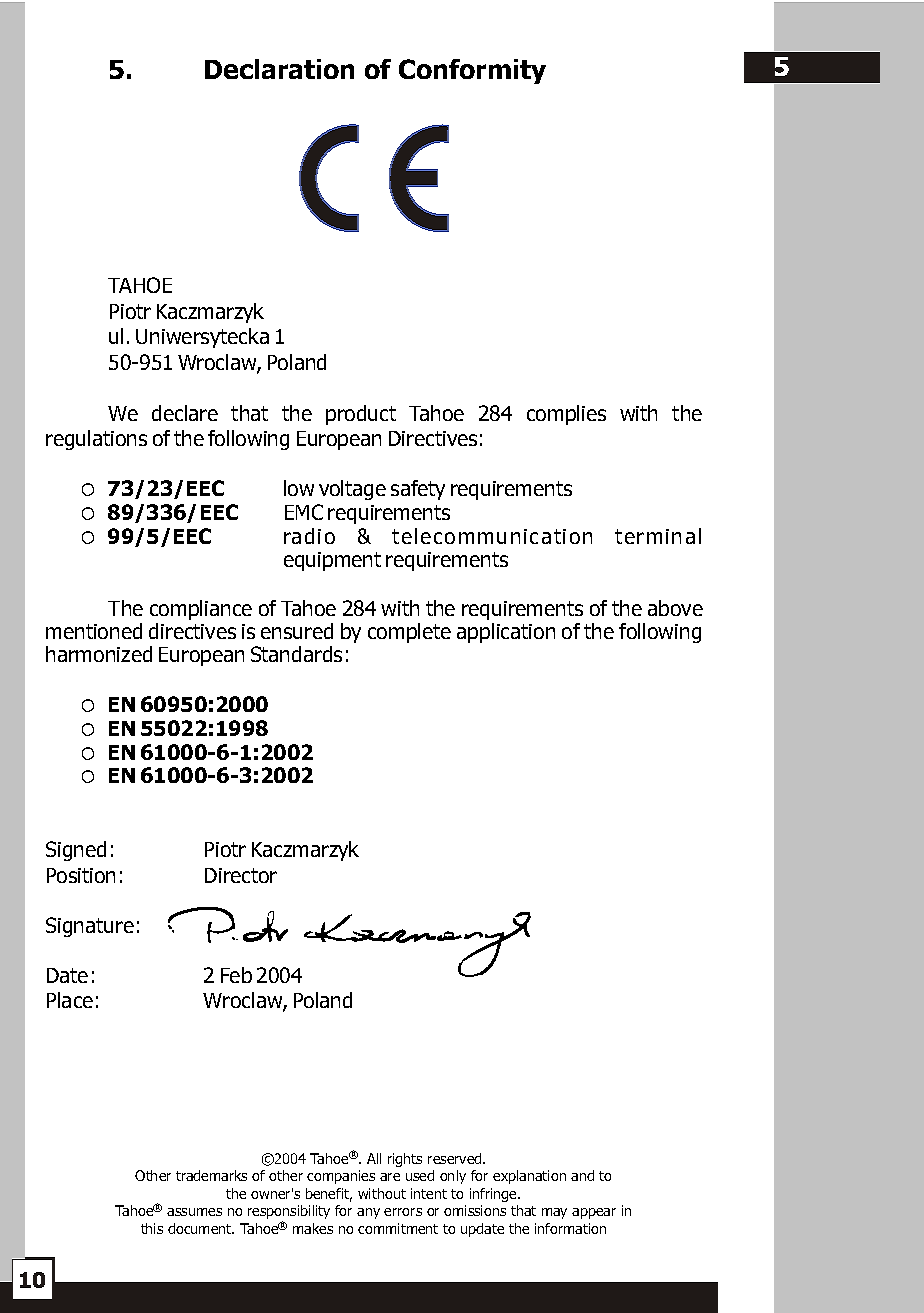 This image has height=1313, width=924. I want to click on any, so click(368, 1213).
